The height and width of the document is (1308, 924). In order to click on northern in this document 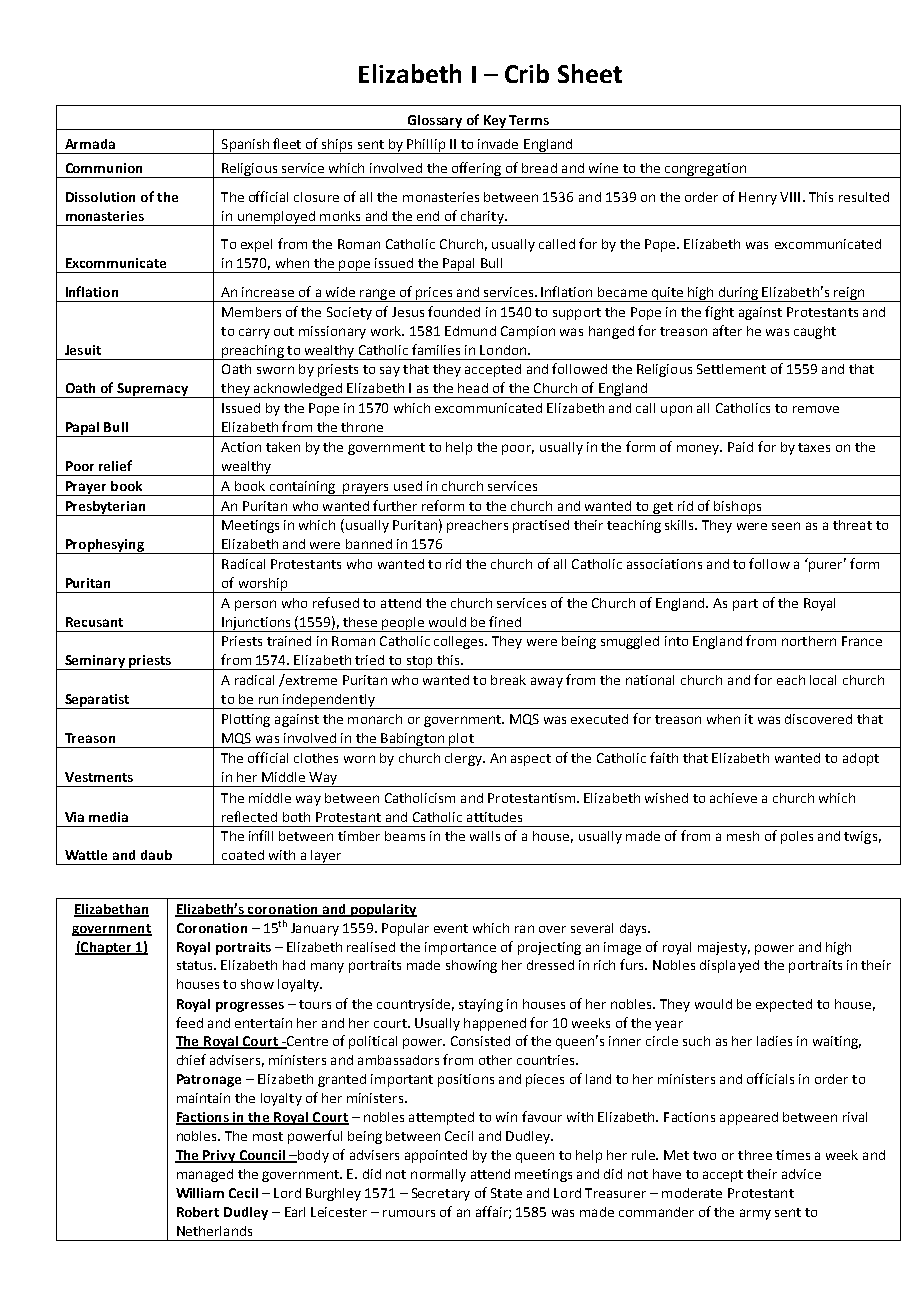, I will do `click(809, 641)`.
